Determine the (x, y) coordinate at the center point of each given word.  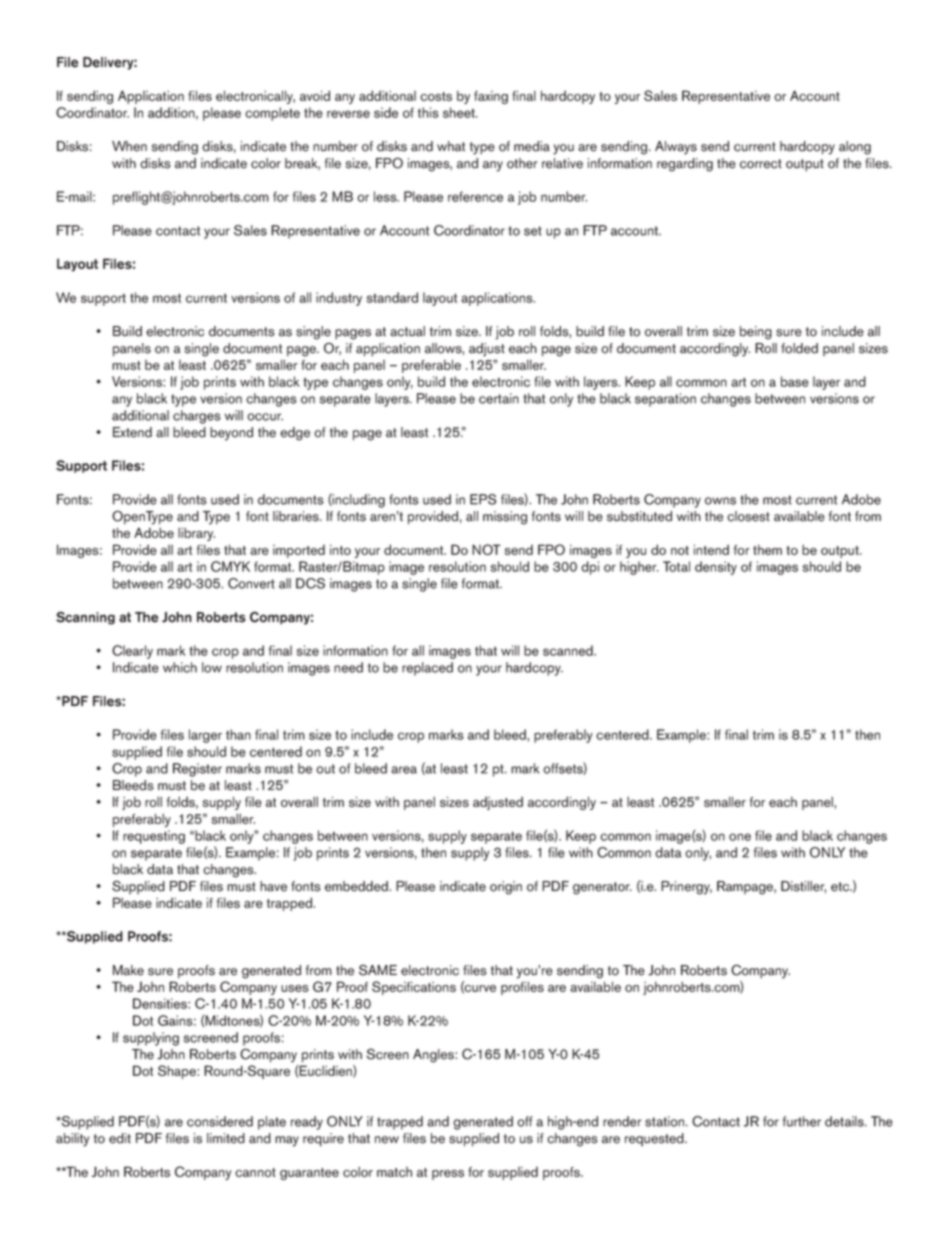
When (129, 146)
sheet (460, 112)
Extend (132, 432)
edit (120, 1138)
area (404, 770)
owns (720, 501)
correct (761, 164)
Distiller (803, 887)
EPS (483, 499)
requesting (154, 837)
